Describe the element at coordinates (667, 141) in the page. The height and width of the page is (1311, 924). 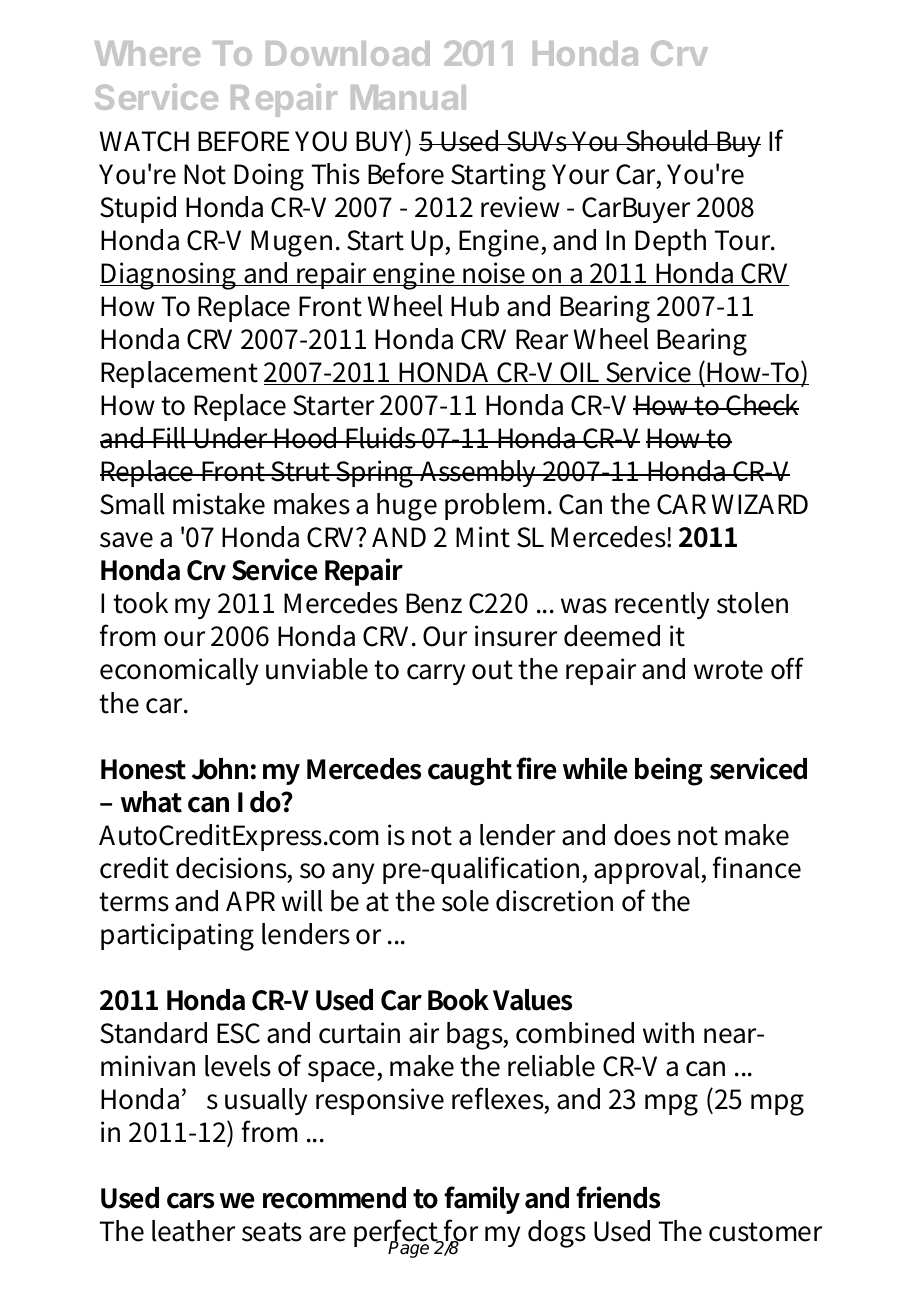
I see `Should` at that location.
